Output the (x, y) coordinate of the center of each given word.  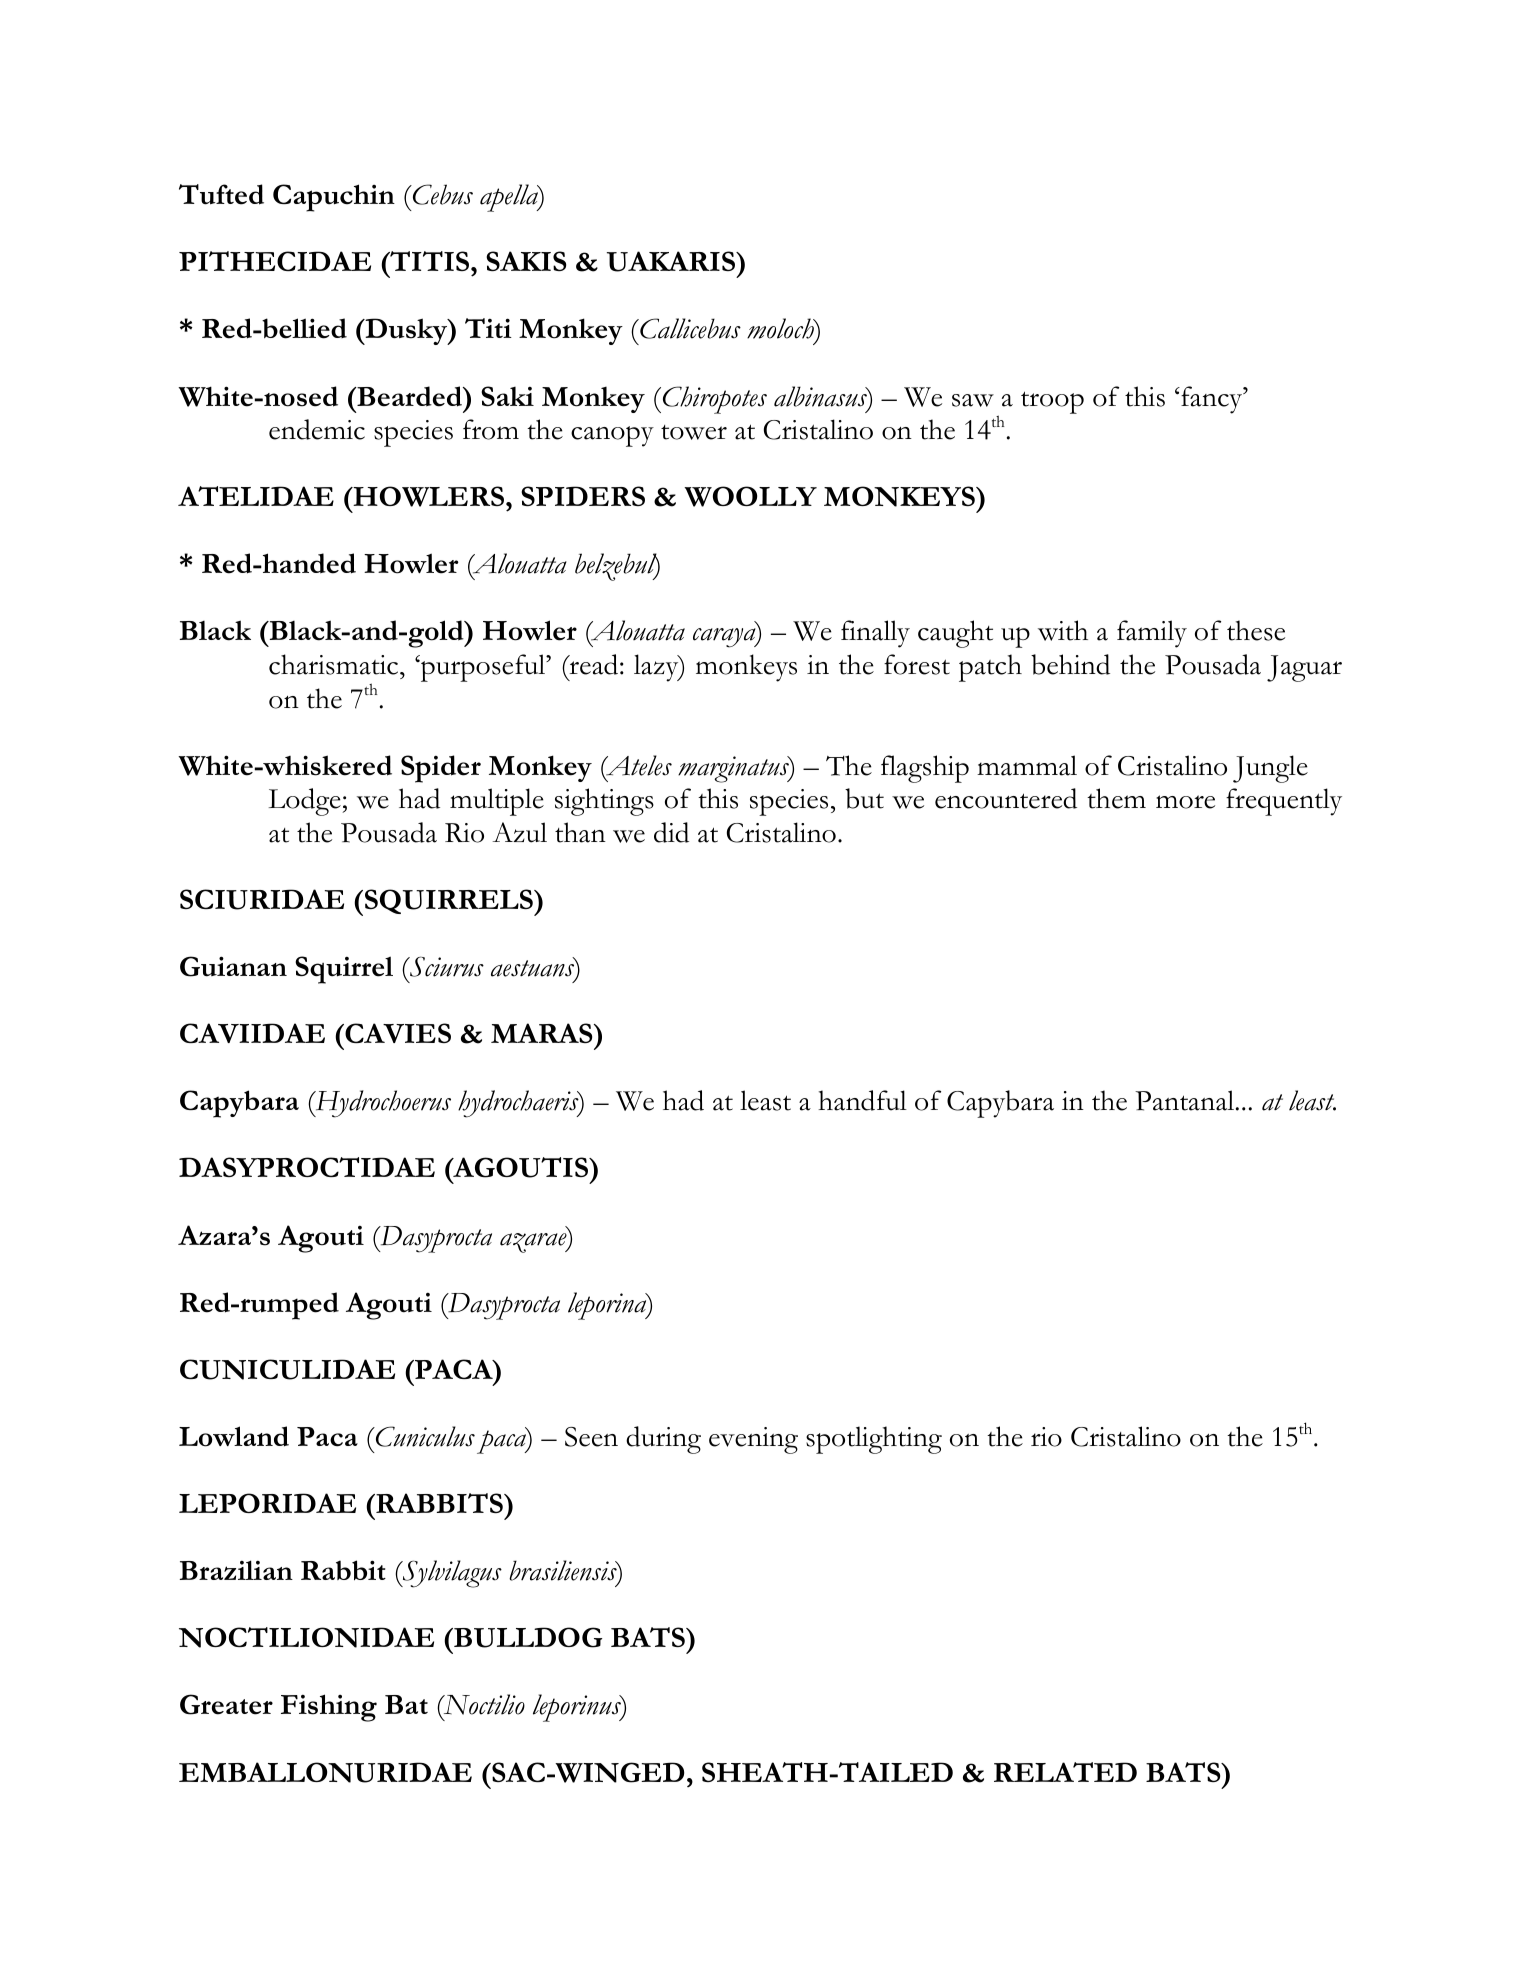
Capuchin (334, 198)
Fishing (329, 1708)
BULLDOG (527, 1637)
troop (1052, 402)
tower (694, 432)
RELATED (1065, 1772)
